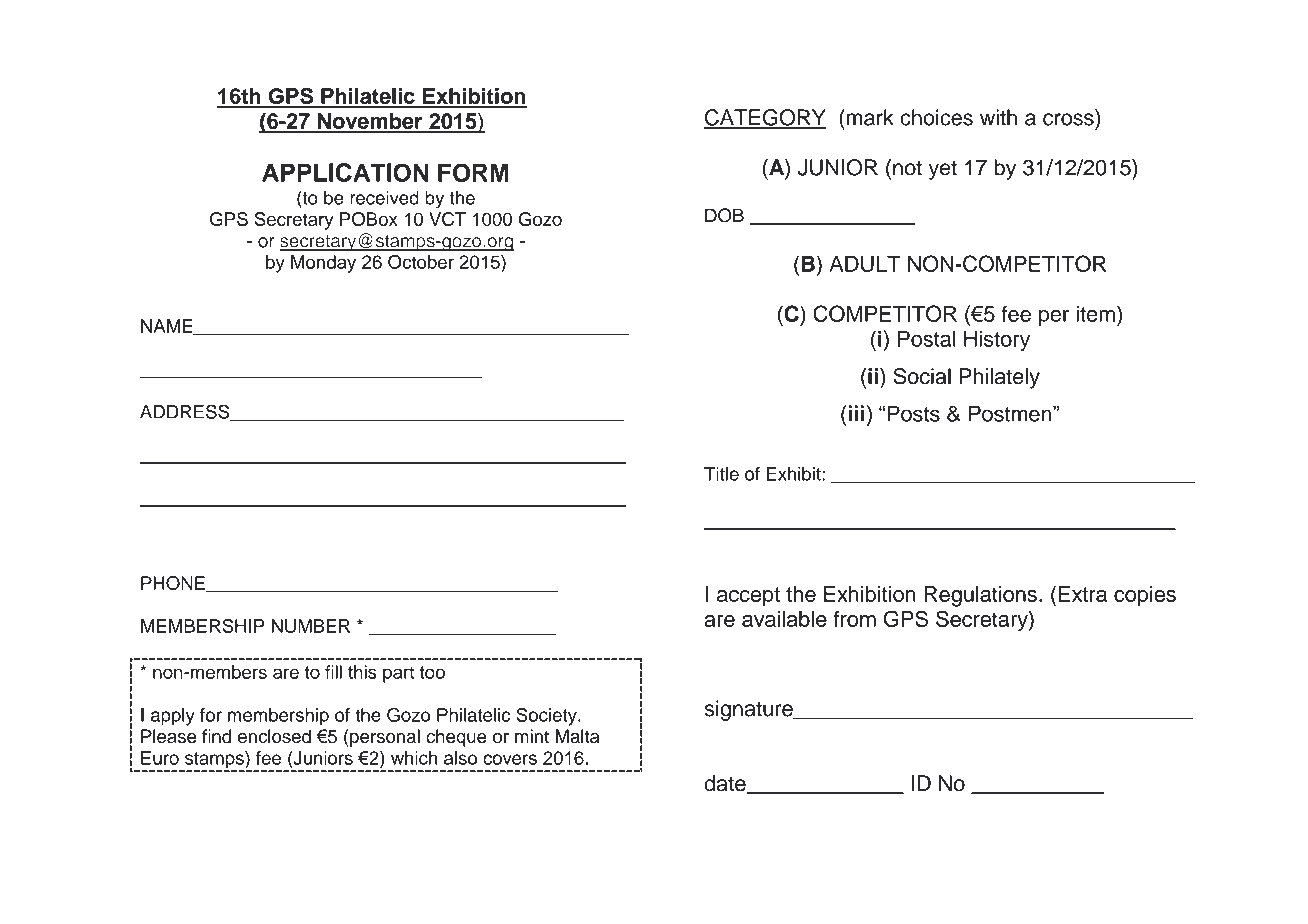 The image size is (1308, 924). Describe the element at coordinates (854, 619) in the screenshot. I see `from` at that location.
